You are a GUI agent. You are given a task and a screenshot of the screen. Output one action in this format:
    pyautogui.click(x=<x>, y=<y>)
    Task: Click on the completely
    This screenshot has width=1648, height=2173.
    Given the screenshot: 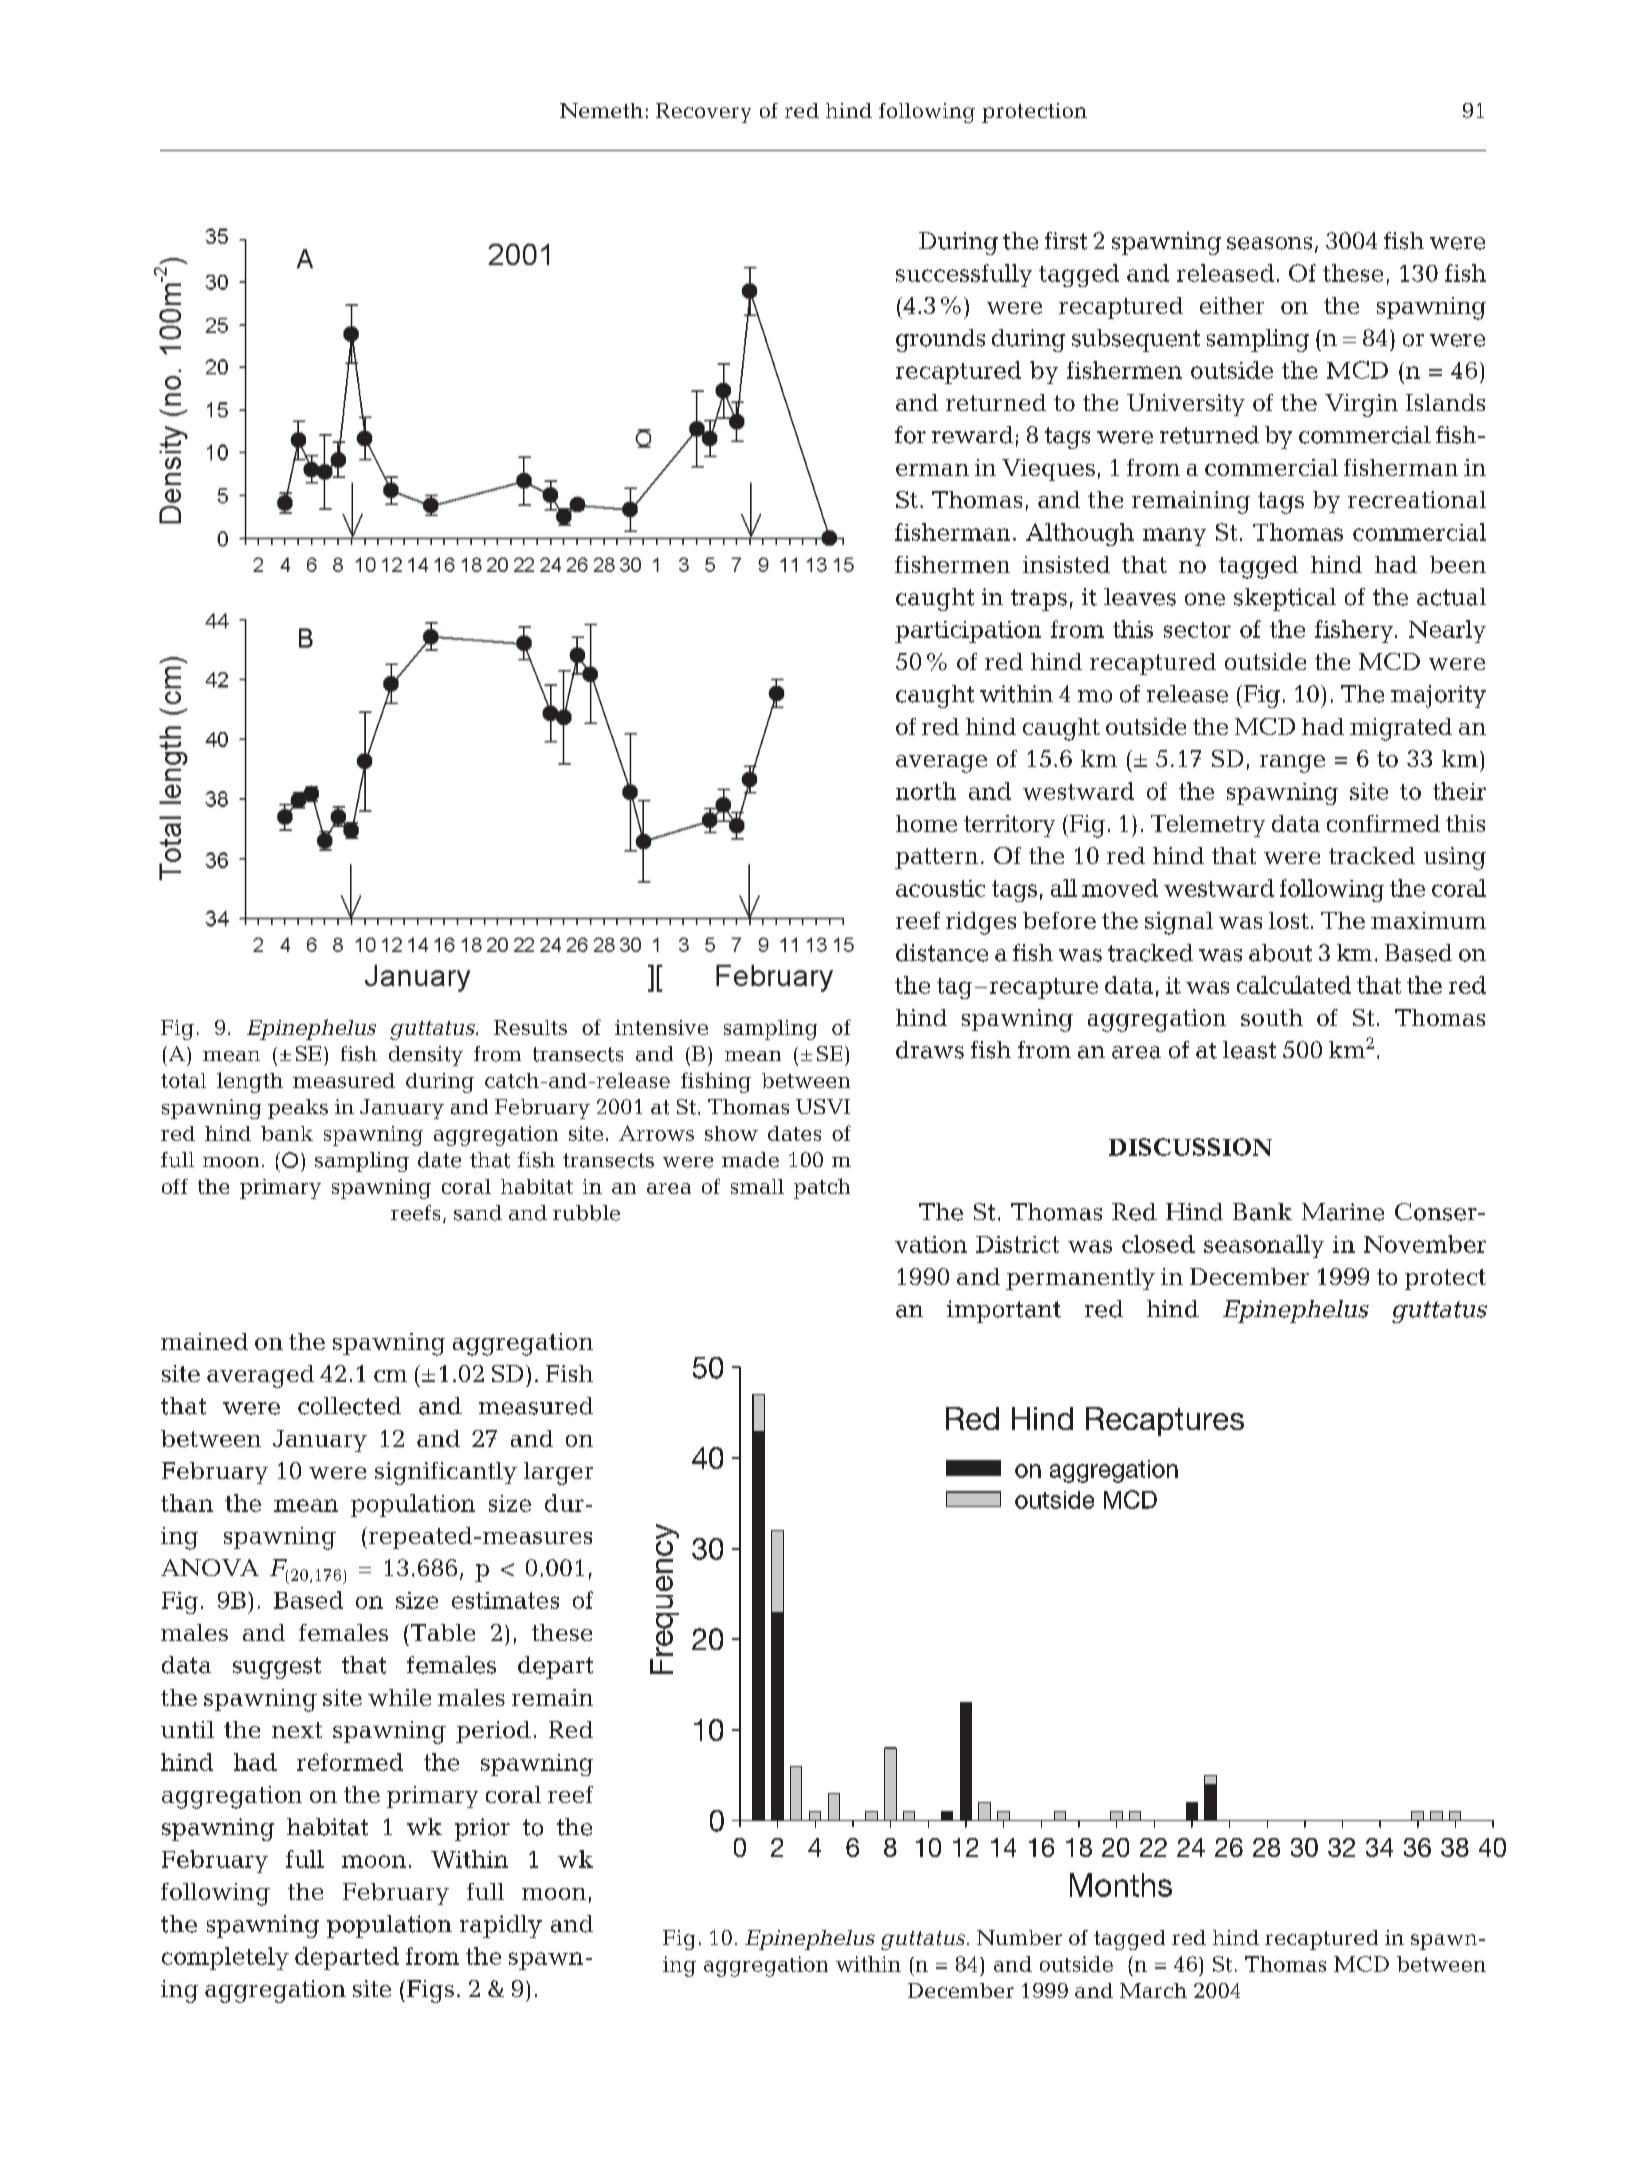 What is the action you would take?
    pyautogui.click(x=225, y=1958)
